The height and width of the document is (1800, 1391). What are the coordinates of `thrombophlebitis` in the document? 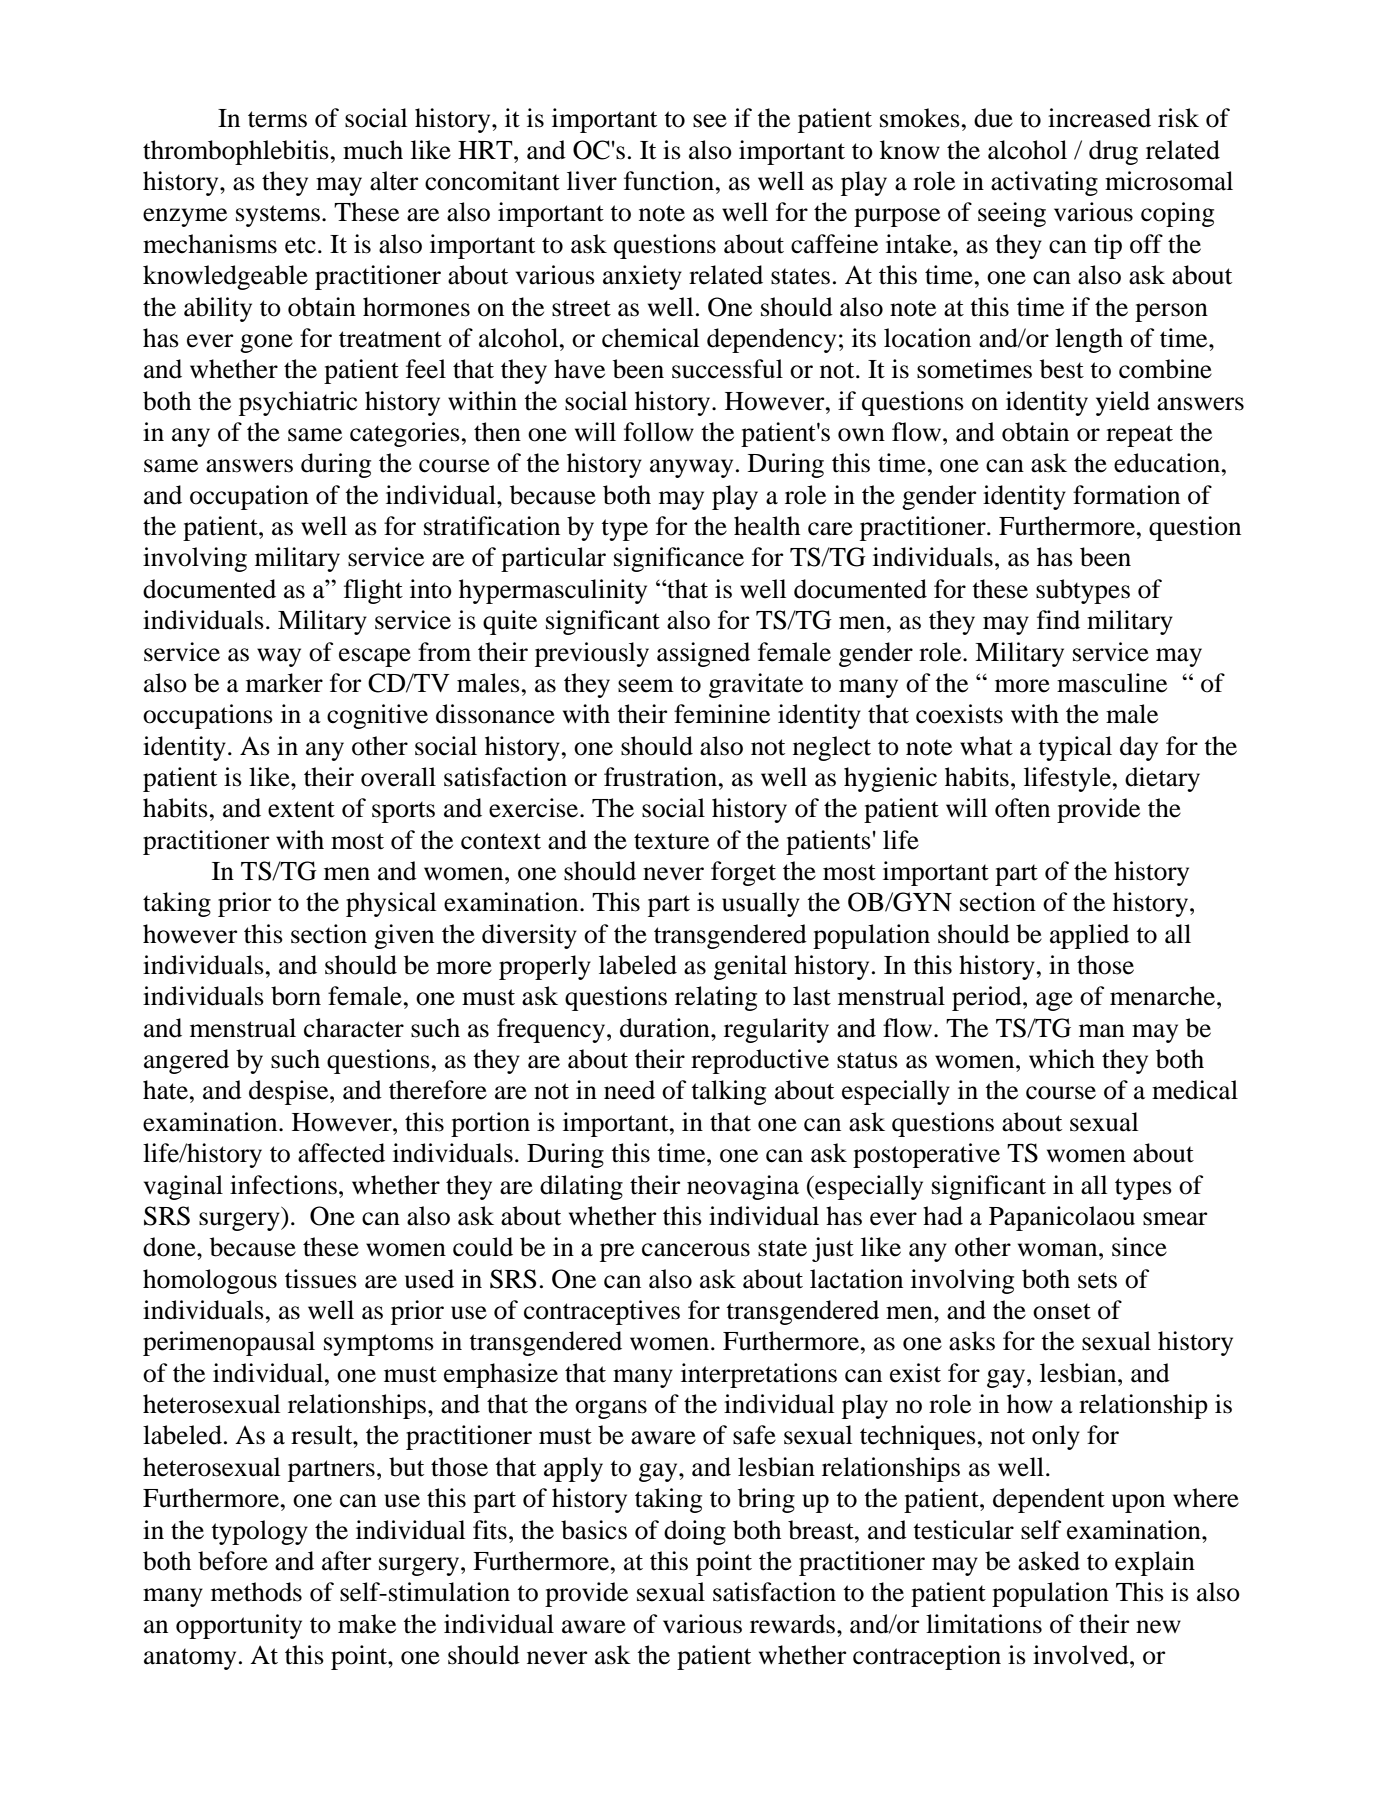 It's located at (236, 152).
